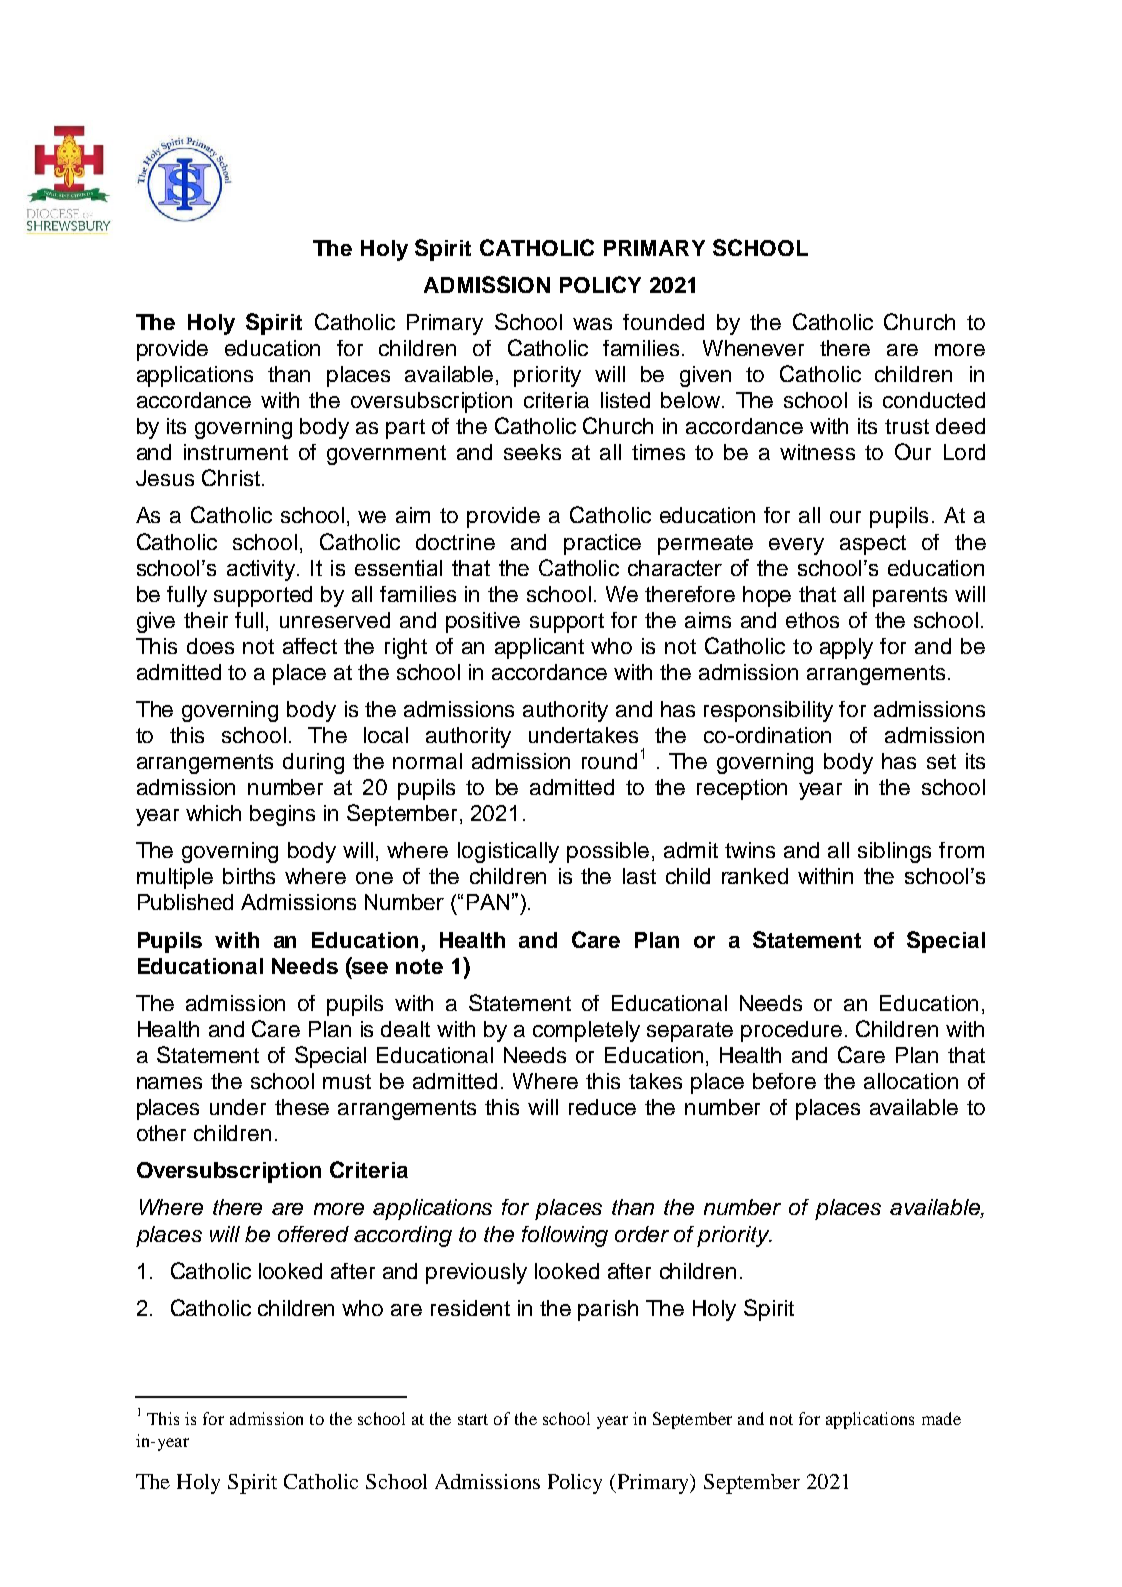  What do you see at coordinates (608, 1310) in the image?
I see `parish` at bounding box center [608, 1310].
